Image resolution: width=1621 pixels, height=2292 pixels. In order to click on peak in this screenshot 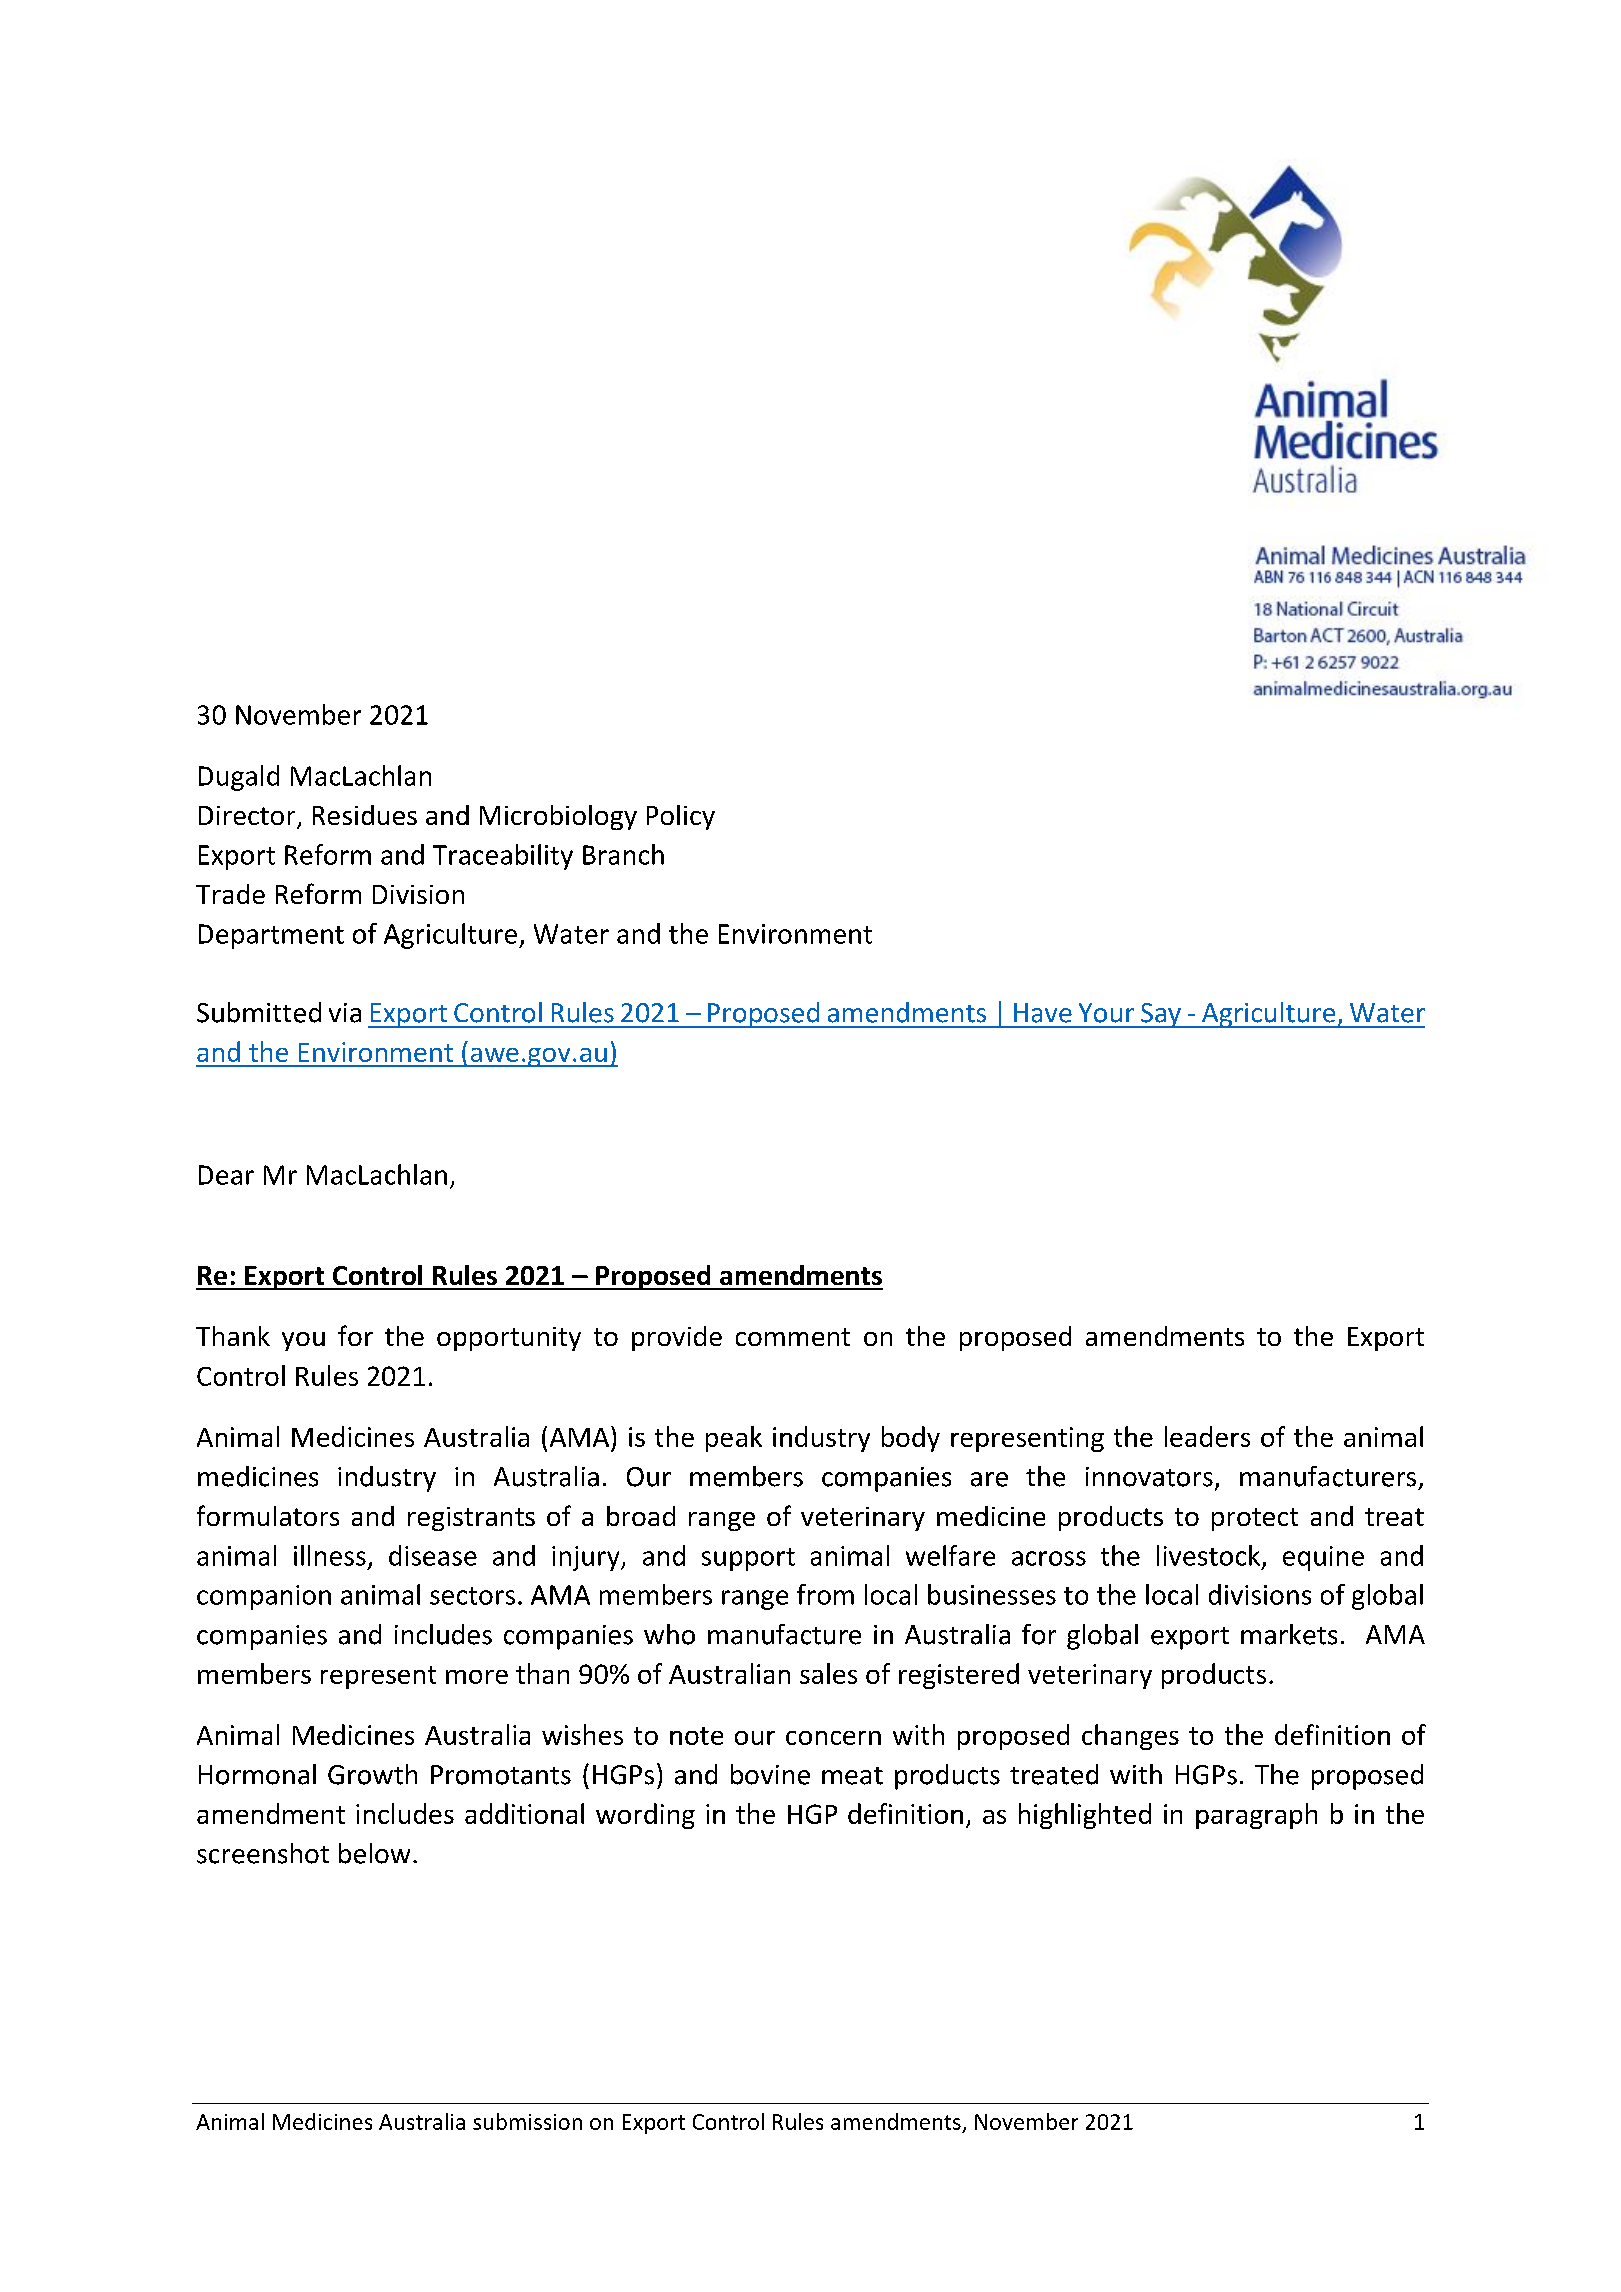, I will do `click(734, 1439)`.
